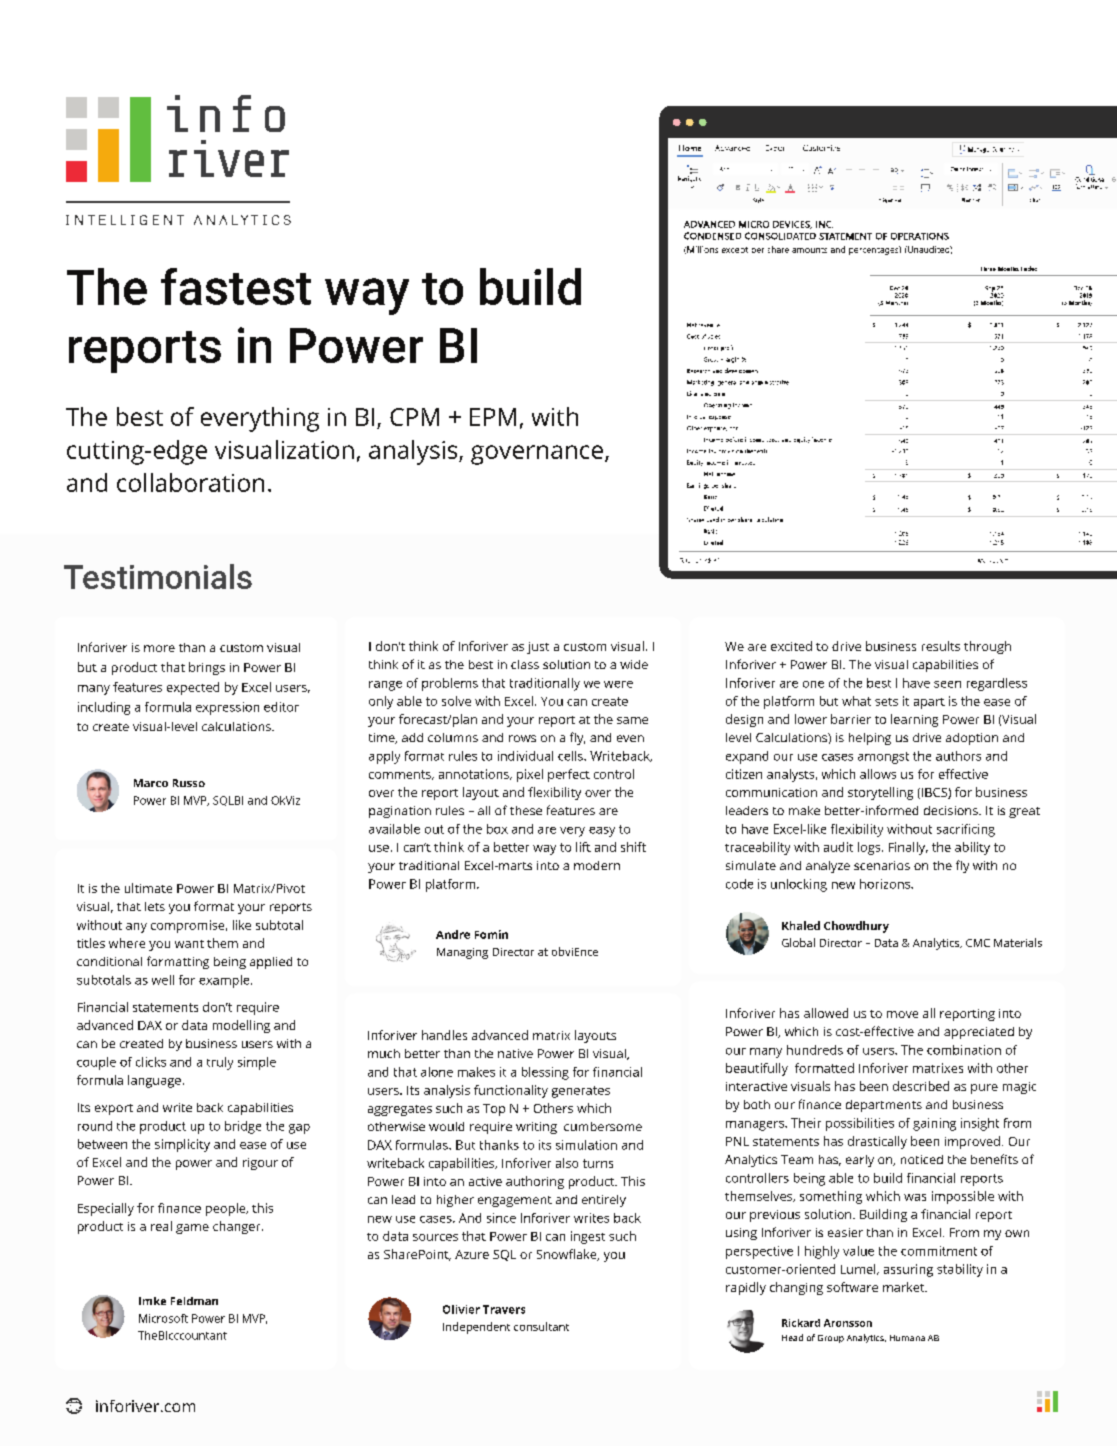 The image size is (1117, 1446). I want to click on Feldman, so click(194, 1301).
